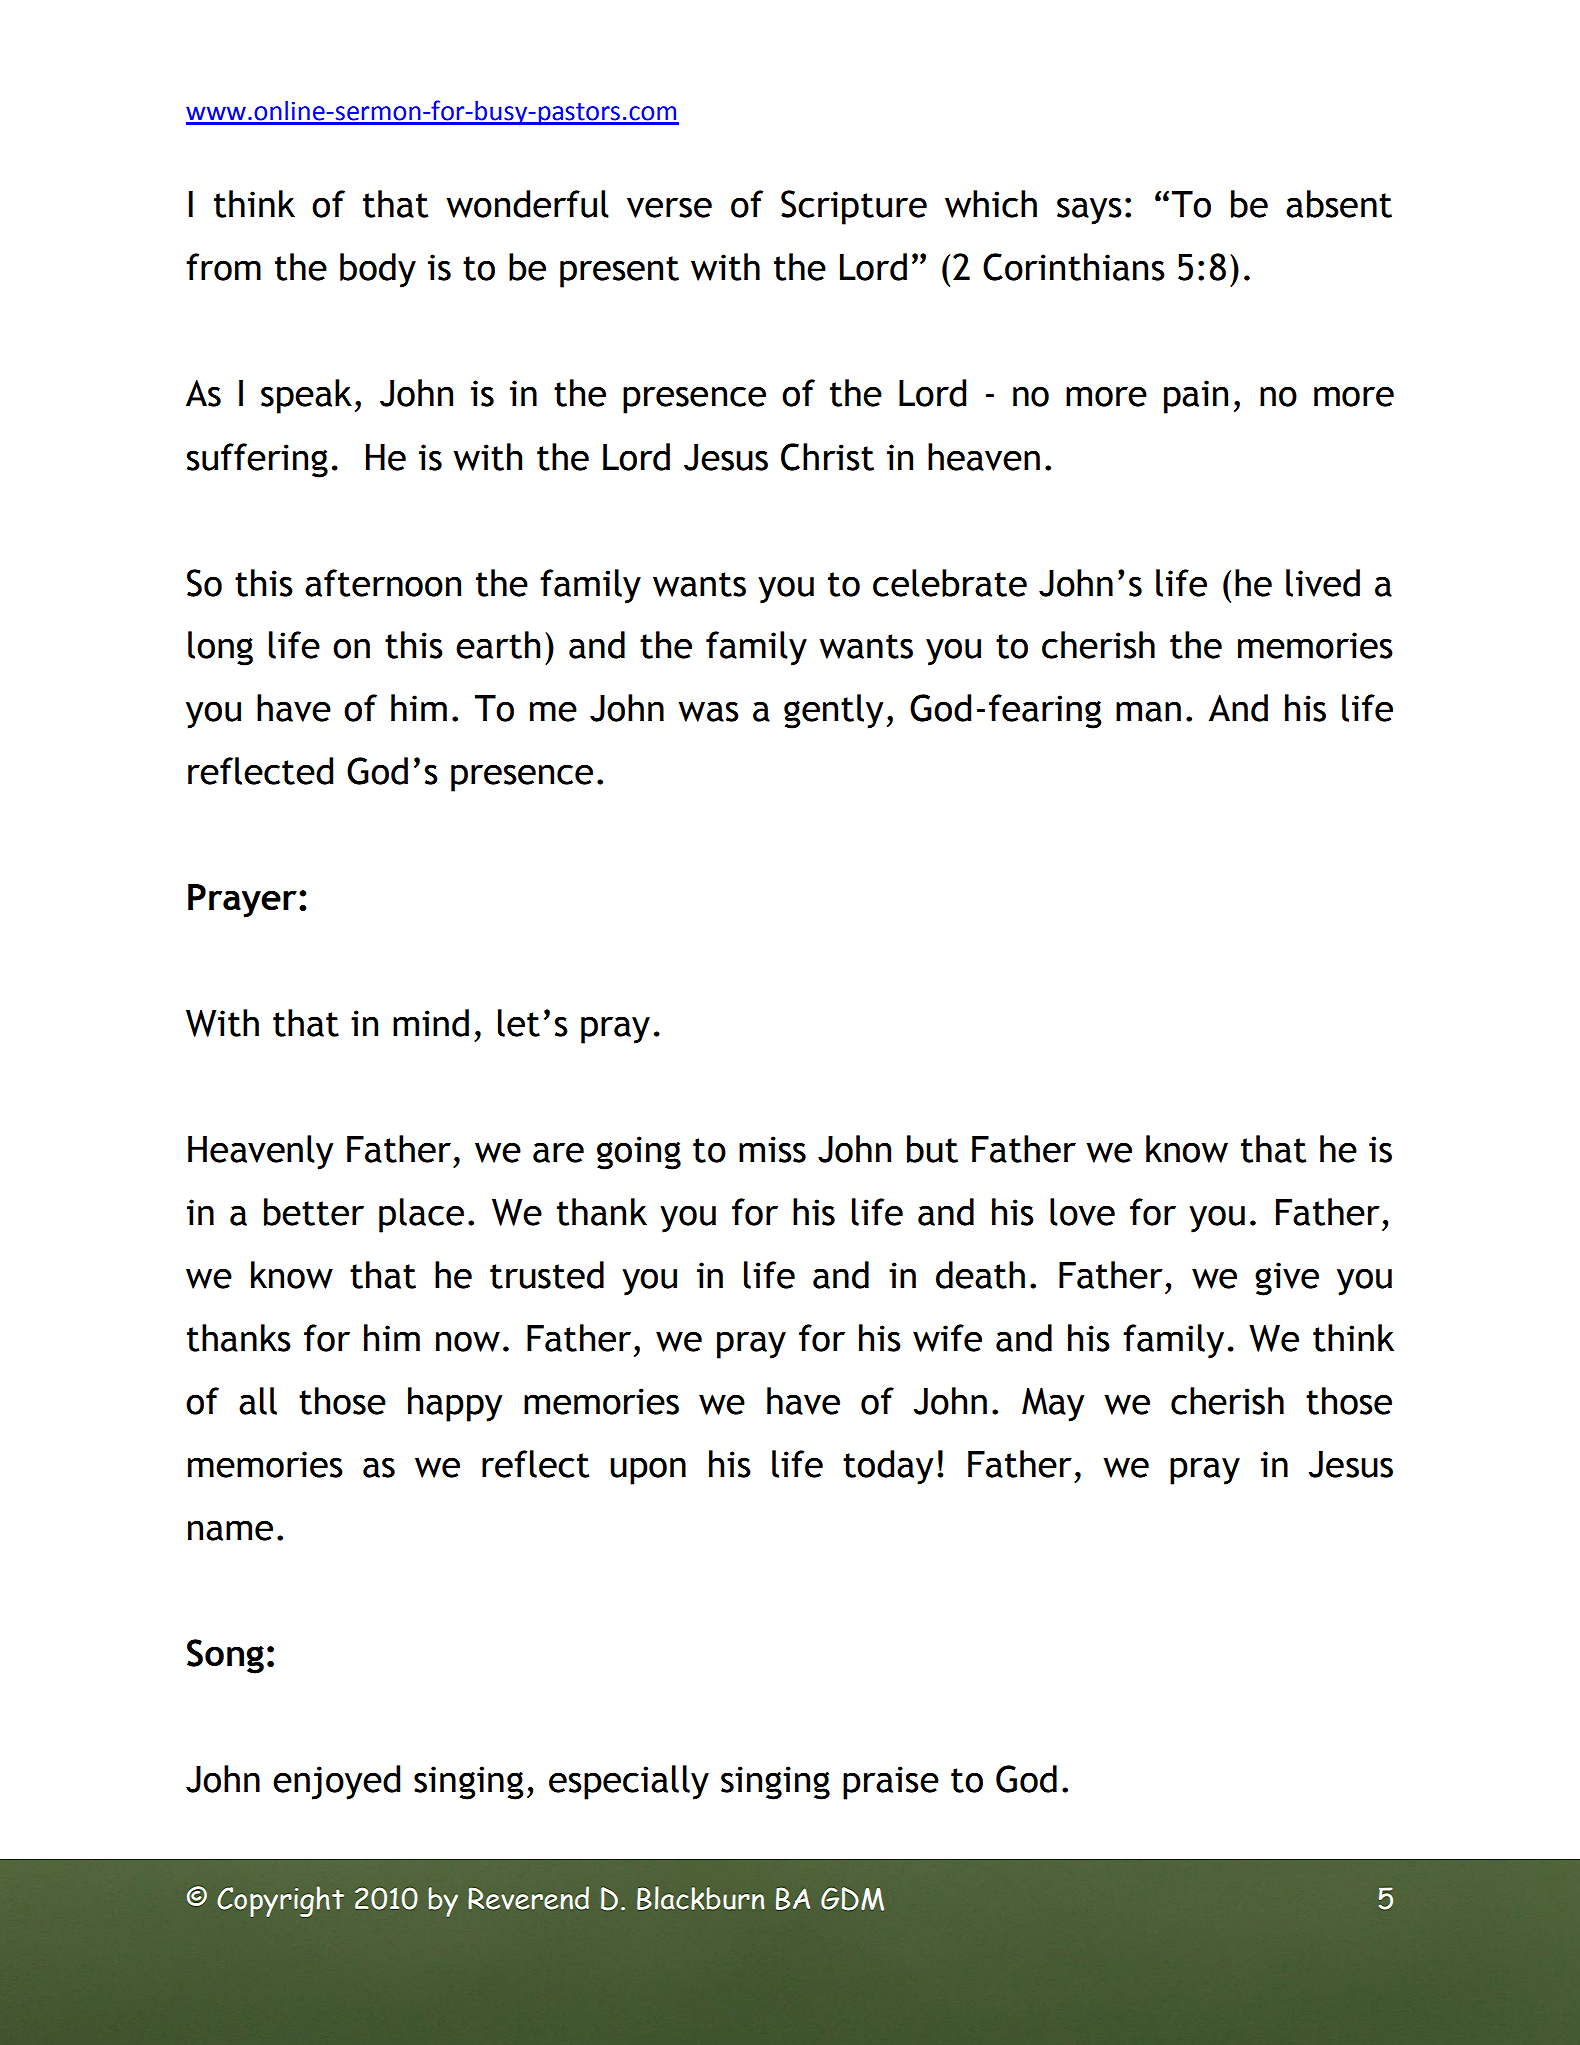  I want to click on gently, so click(833, 711).
